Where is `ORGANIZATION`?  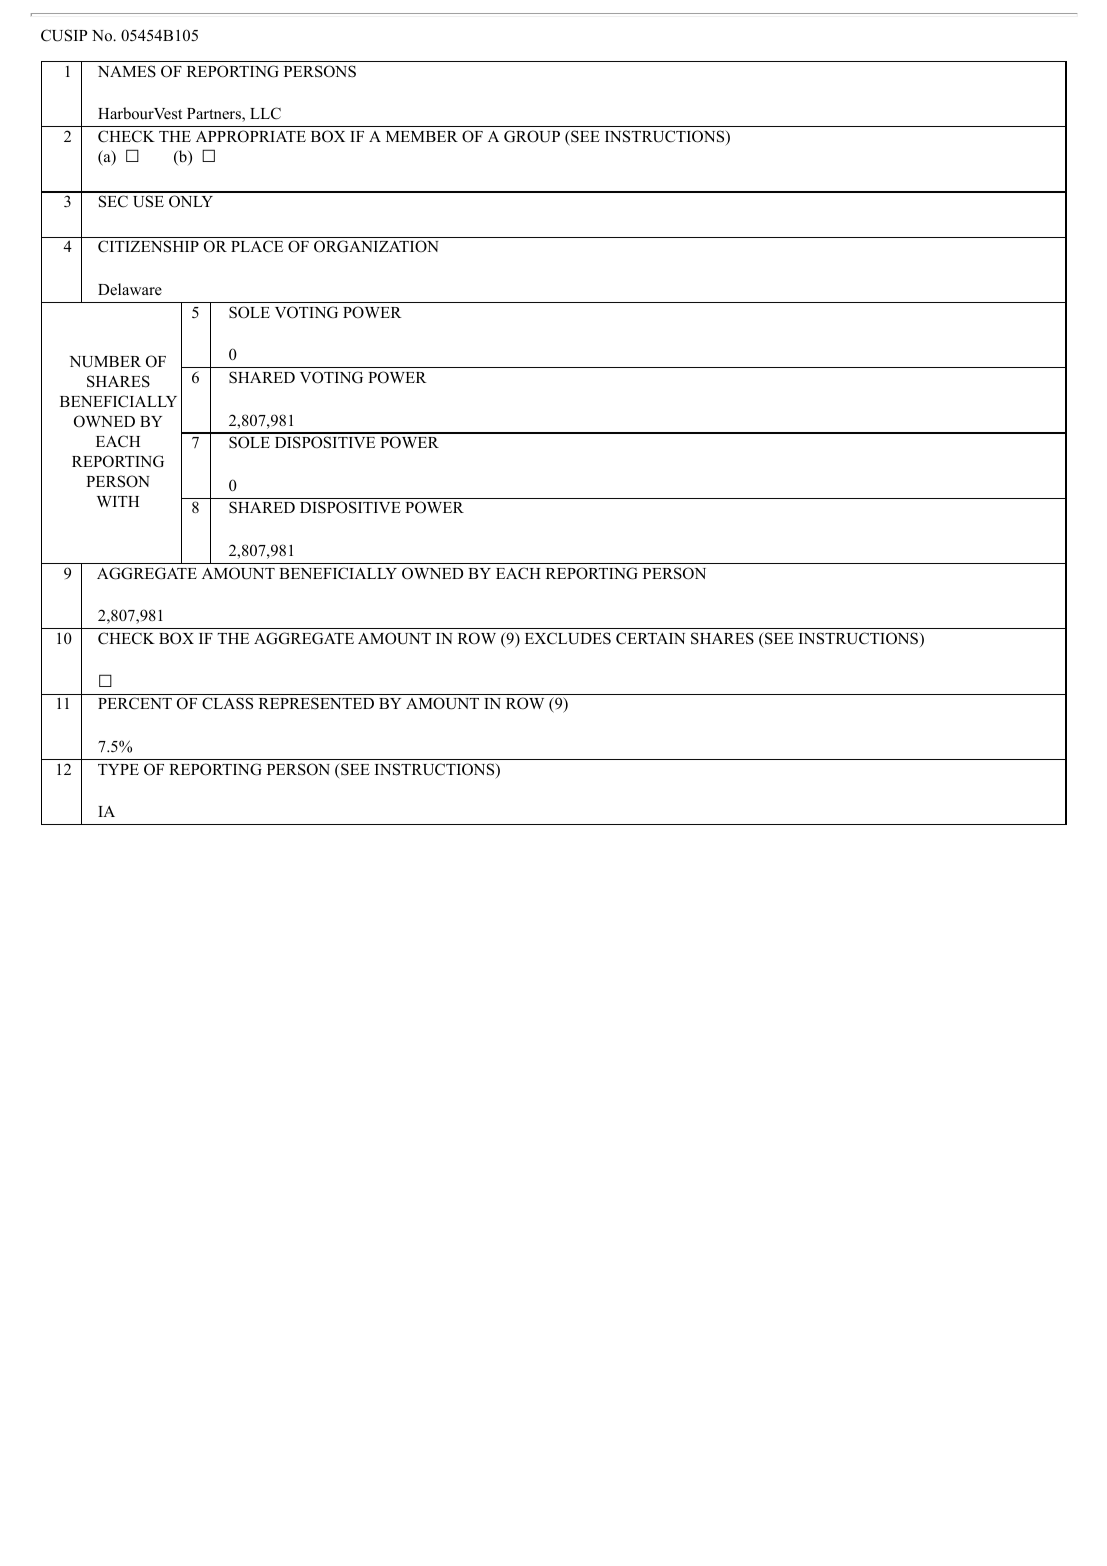
ORGANIZATION is located at coordinates (376, 246).
